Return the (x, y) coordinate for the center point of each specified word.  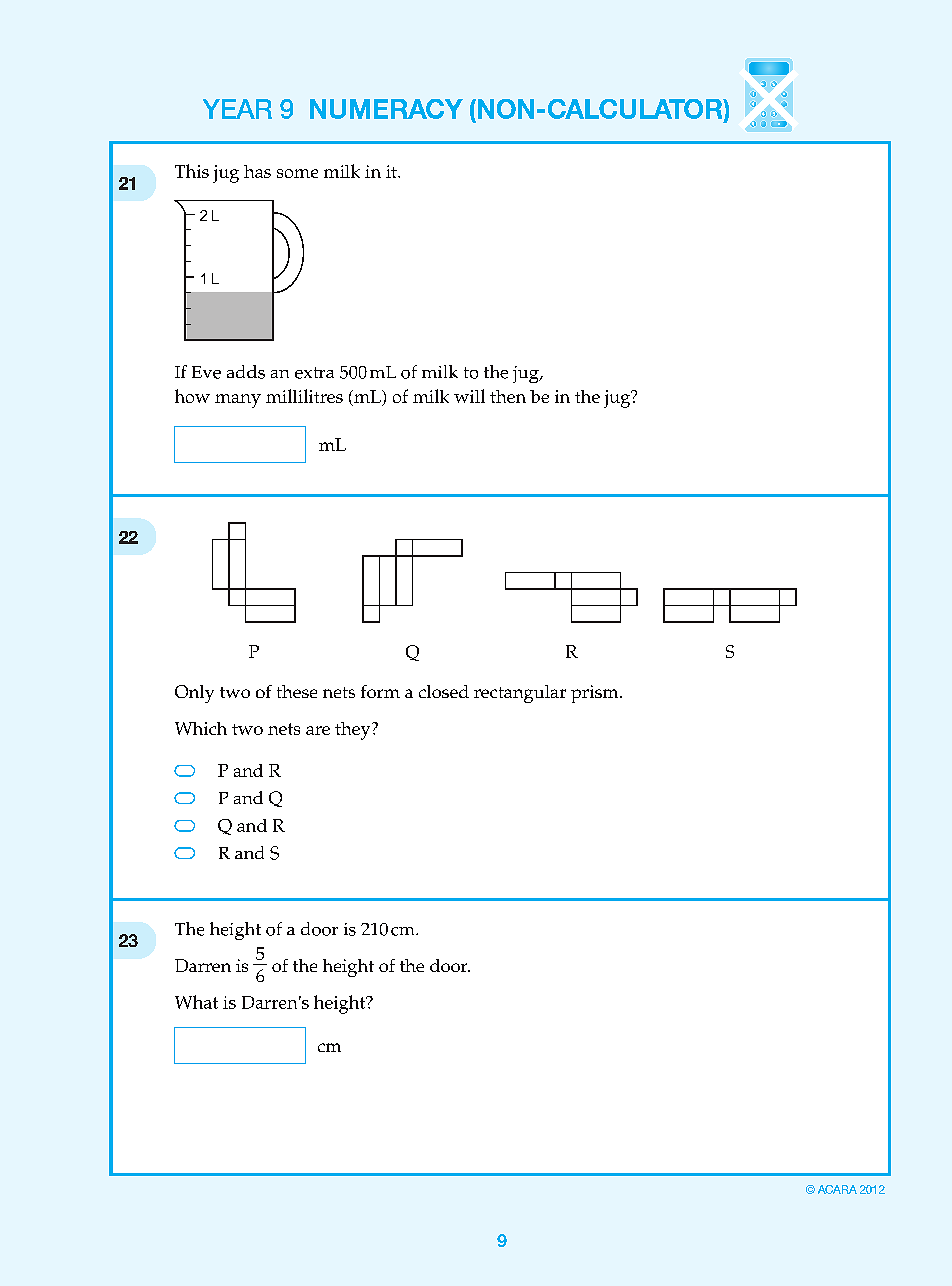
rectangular (520, 694)
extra (314, 373)
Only (194, 694)
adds (246, 372)
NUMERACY (386, 109)
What (196, 1002)
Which (201, 728)
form (380, 691)
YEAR (237, 109)
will (469, 396)
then (508, 396)
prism (596, 694)
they (354, 731)
